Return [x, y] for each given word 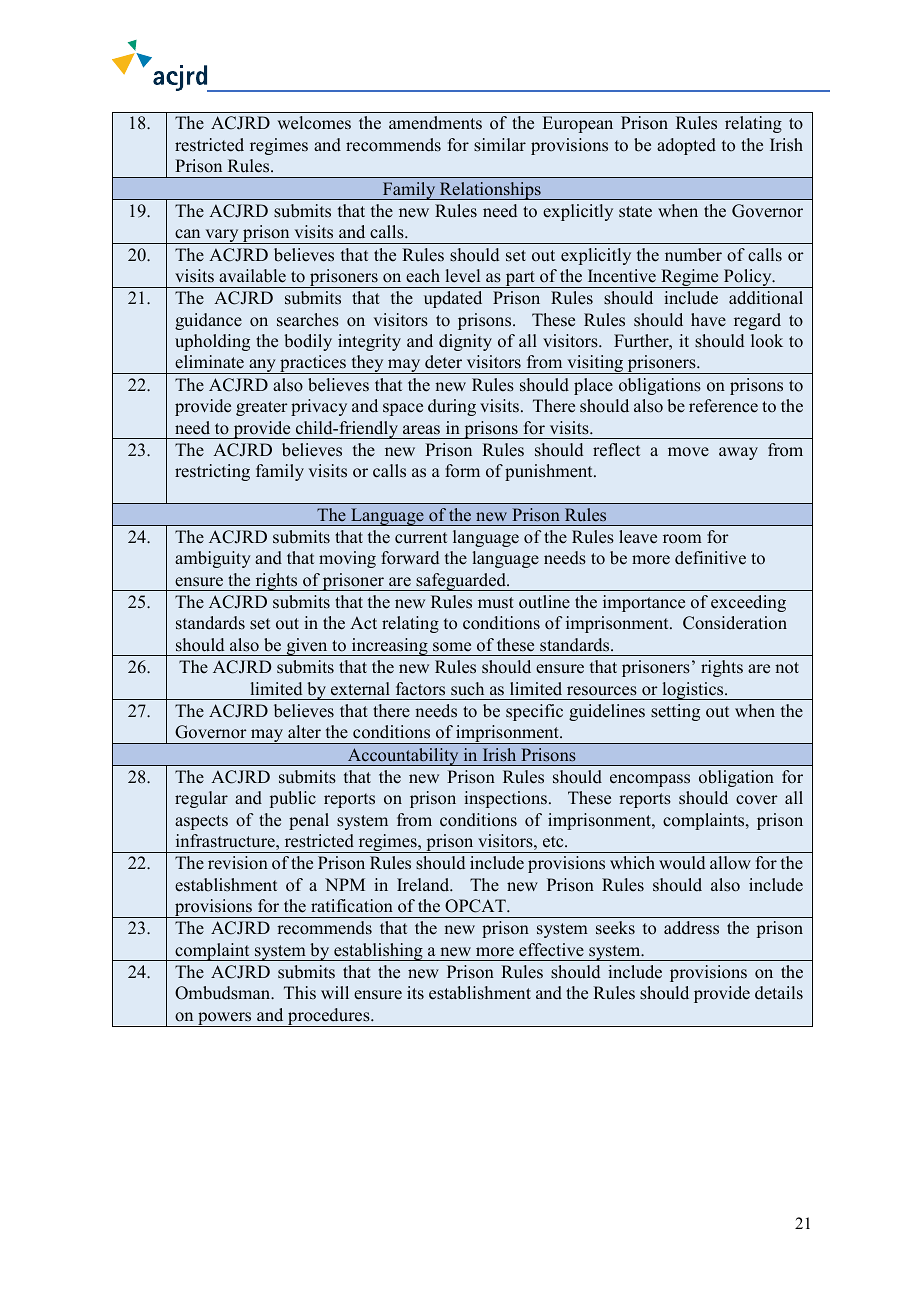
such [467, 689]
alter [304, 732]
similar [500, 145]
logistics [693, 691]
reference [723, 406]
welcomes [314, 123]
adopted [686, 146]
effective [551, 950]
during [452, 407]
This [300, 993]
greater [262, 408]
